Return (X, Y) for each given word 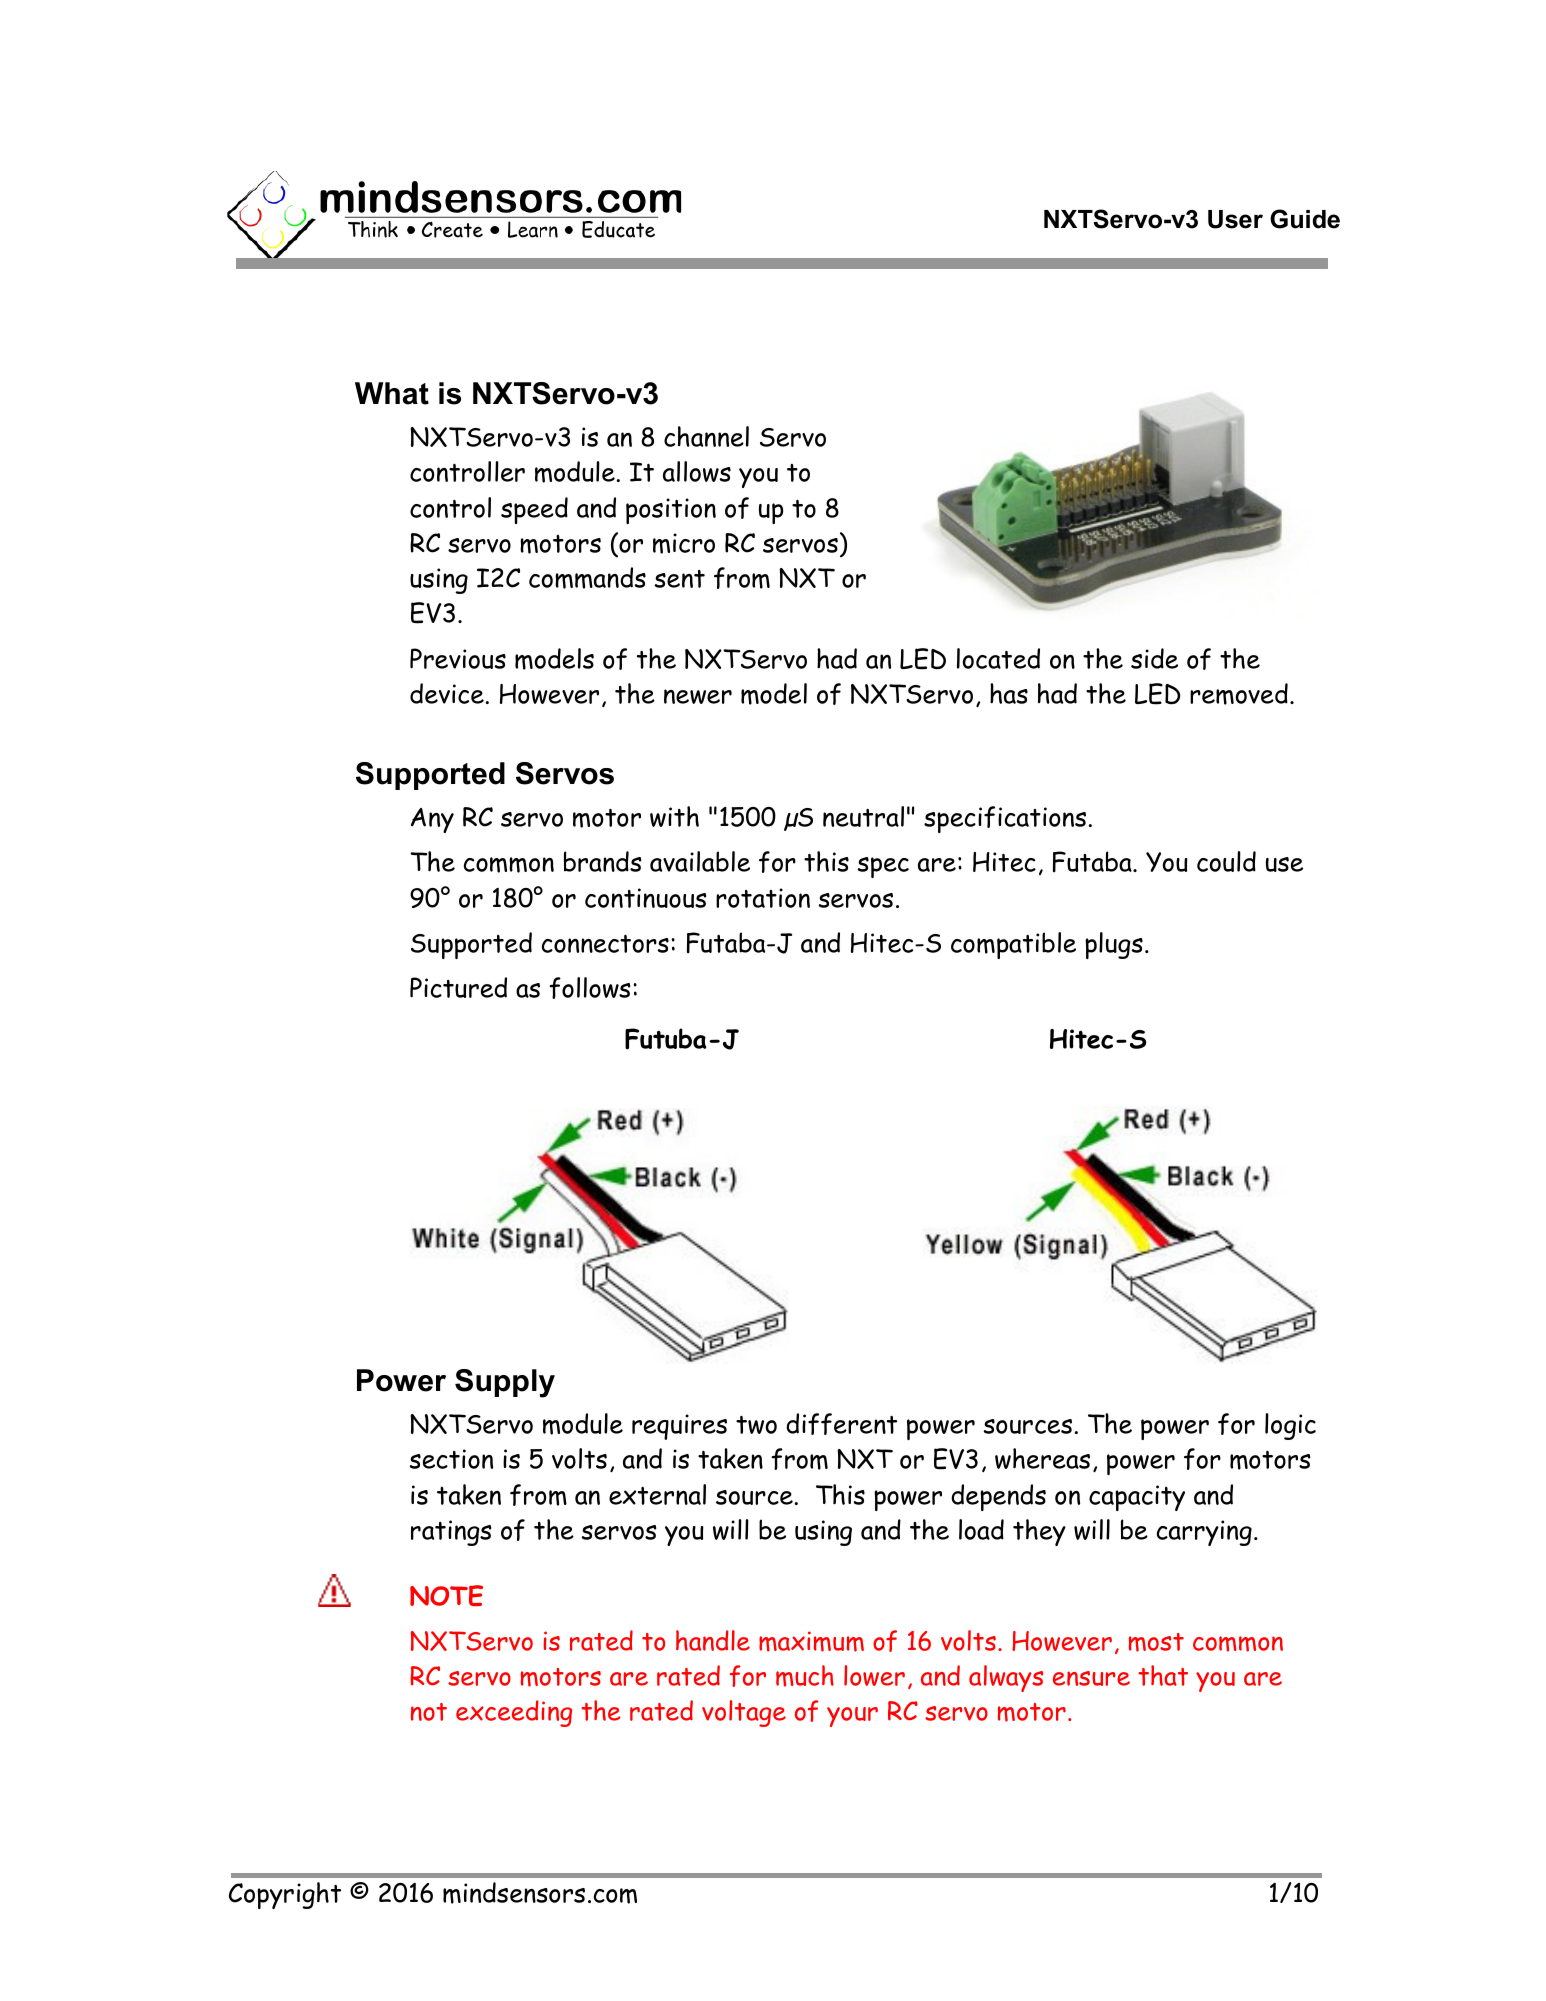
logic (1290, 1426)
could (1226, 861)
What (392, 393)
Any (432, 820)
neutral (863, 816)
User (1235, 219)
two (756, 1425)
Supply (505, 1383)
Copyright (285, 1895)
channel (706, 436)
